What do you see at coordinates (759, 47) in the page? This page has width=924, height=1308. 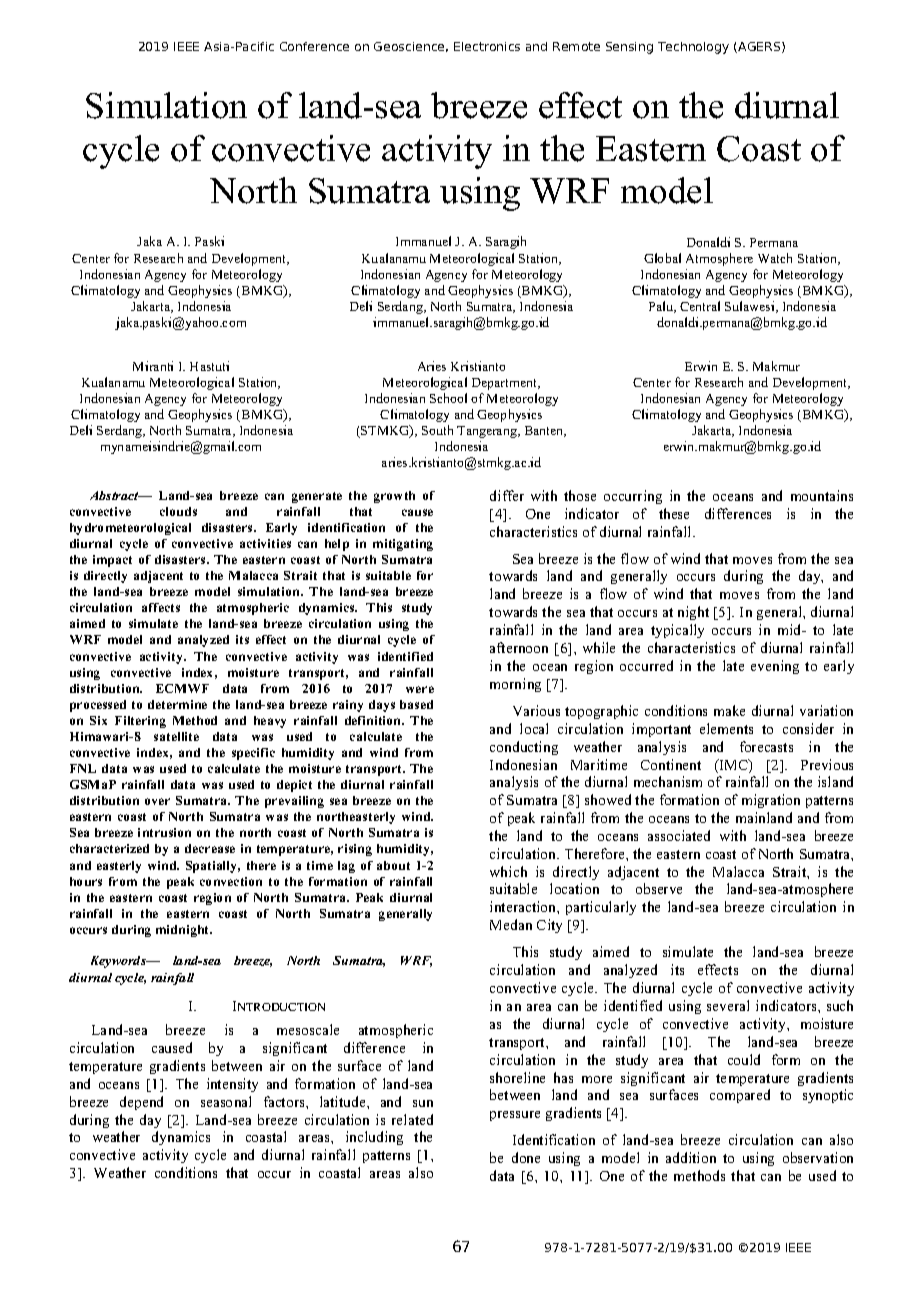 I see `AGERS` at bounding box center [759, 47].
